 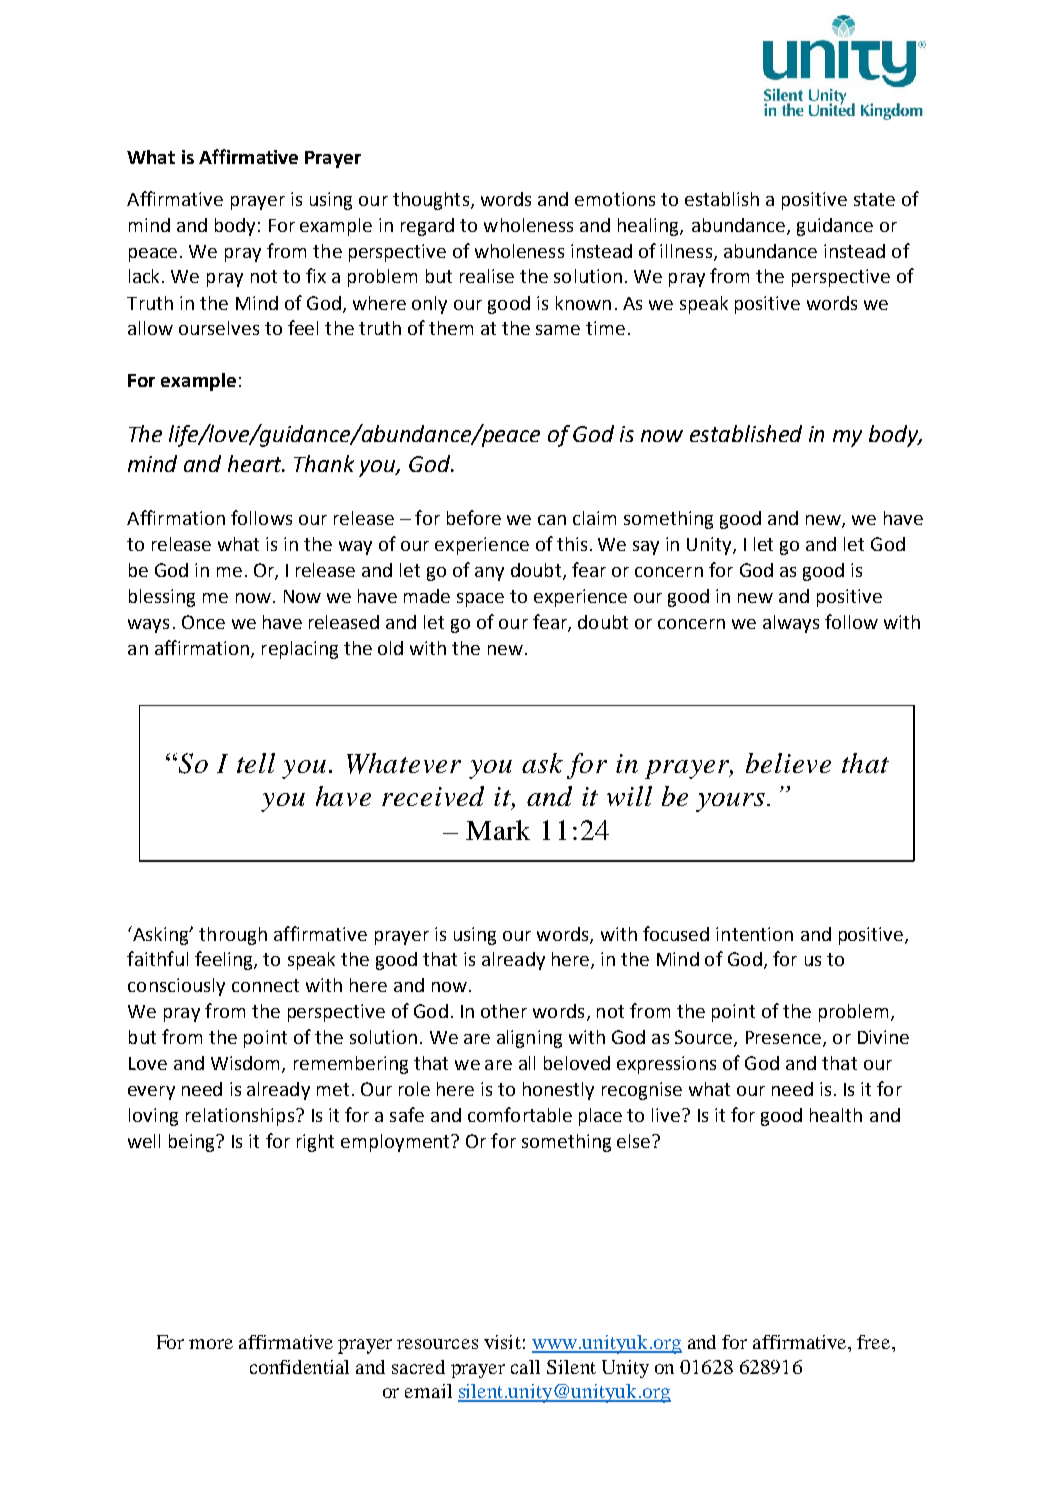 What do you see at coordinates (211, 1344) in the screenshot?
I see `more` at bounding box center [211, 1344].
